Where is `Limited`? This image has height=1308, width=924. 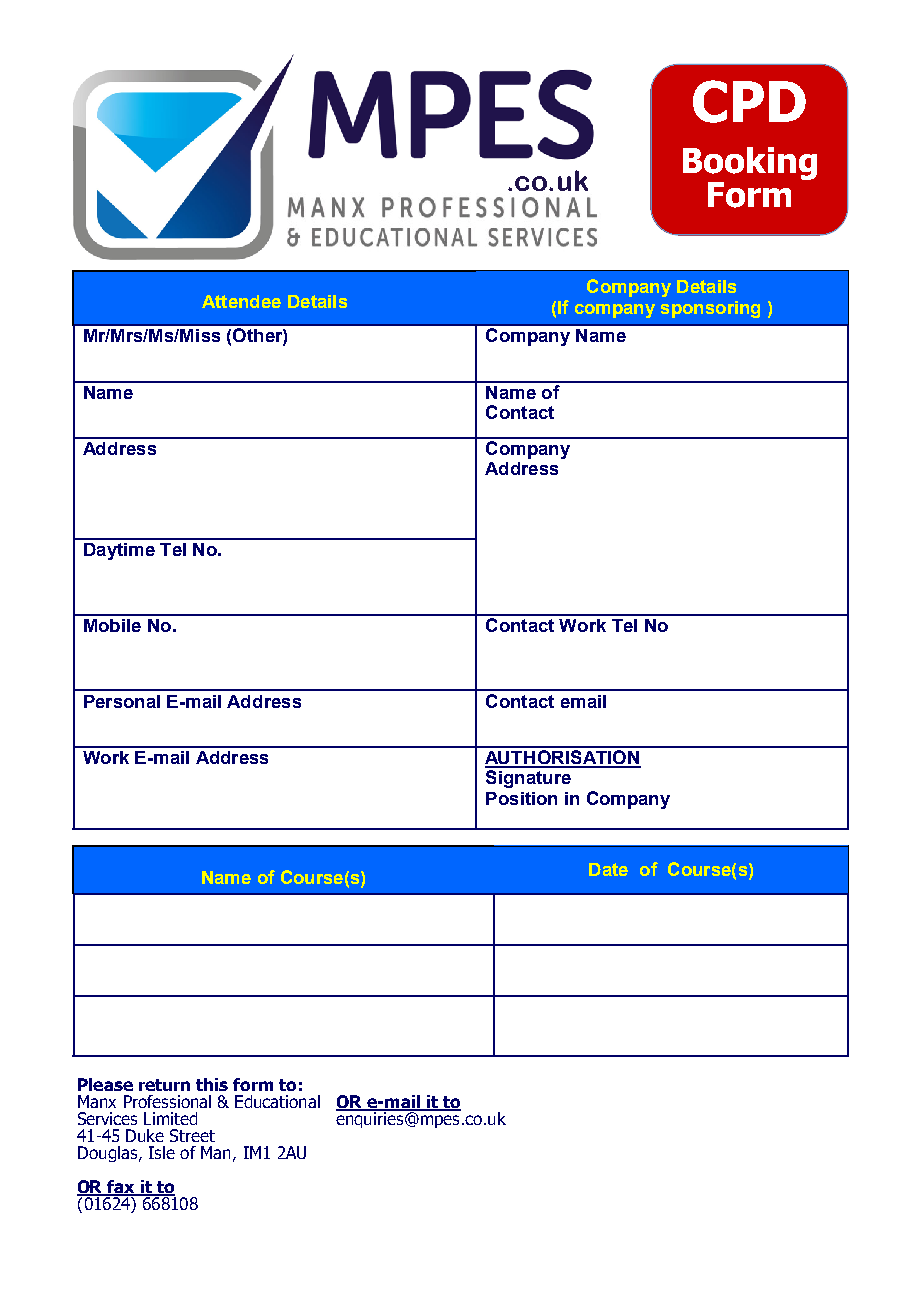
Limited is located at coordinates (170, 1118).
